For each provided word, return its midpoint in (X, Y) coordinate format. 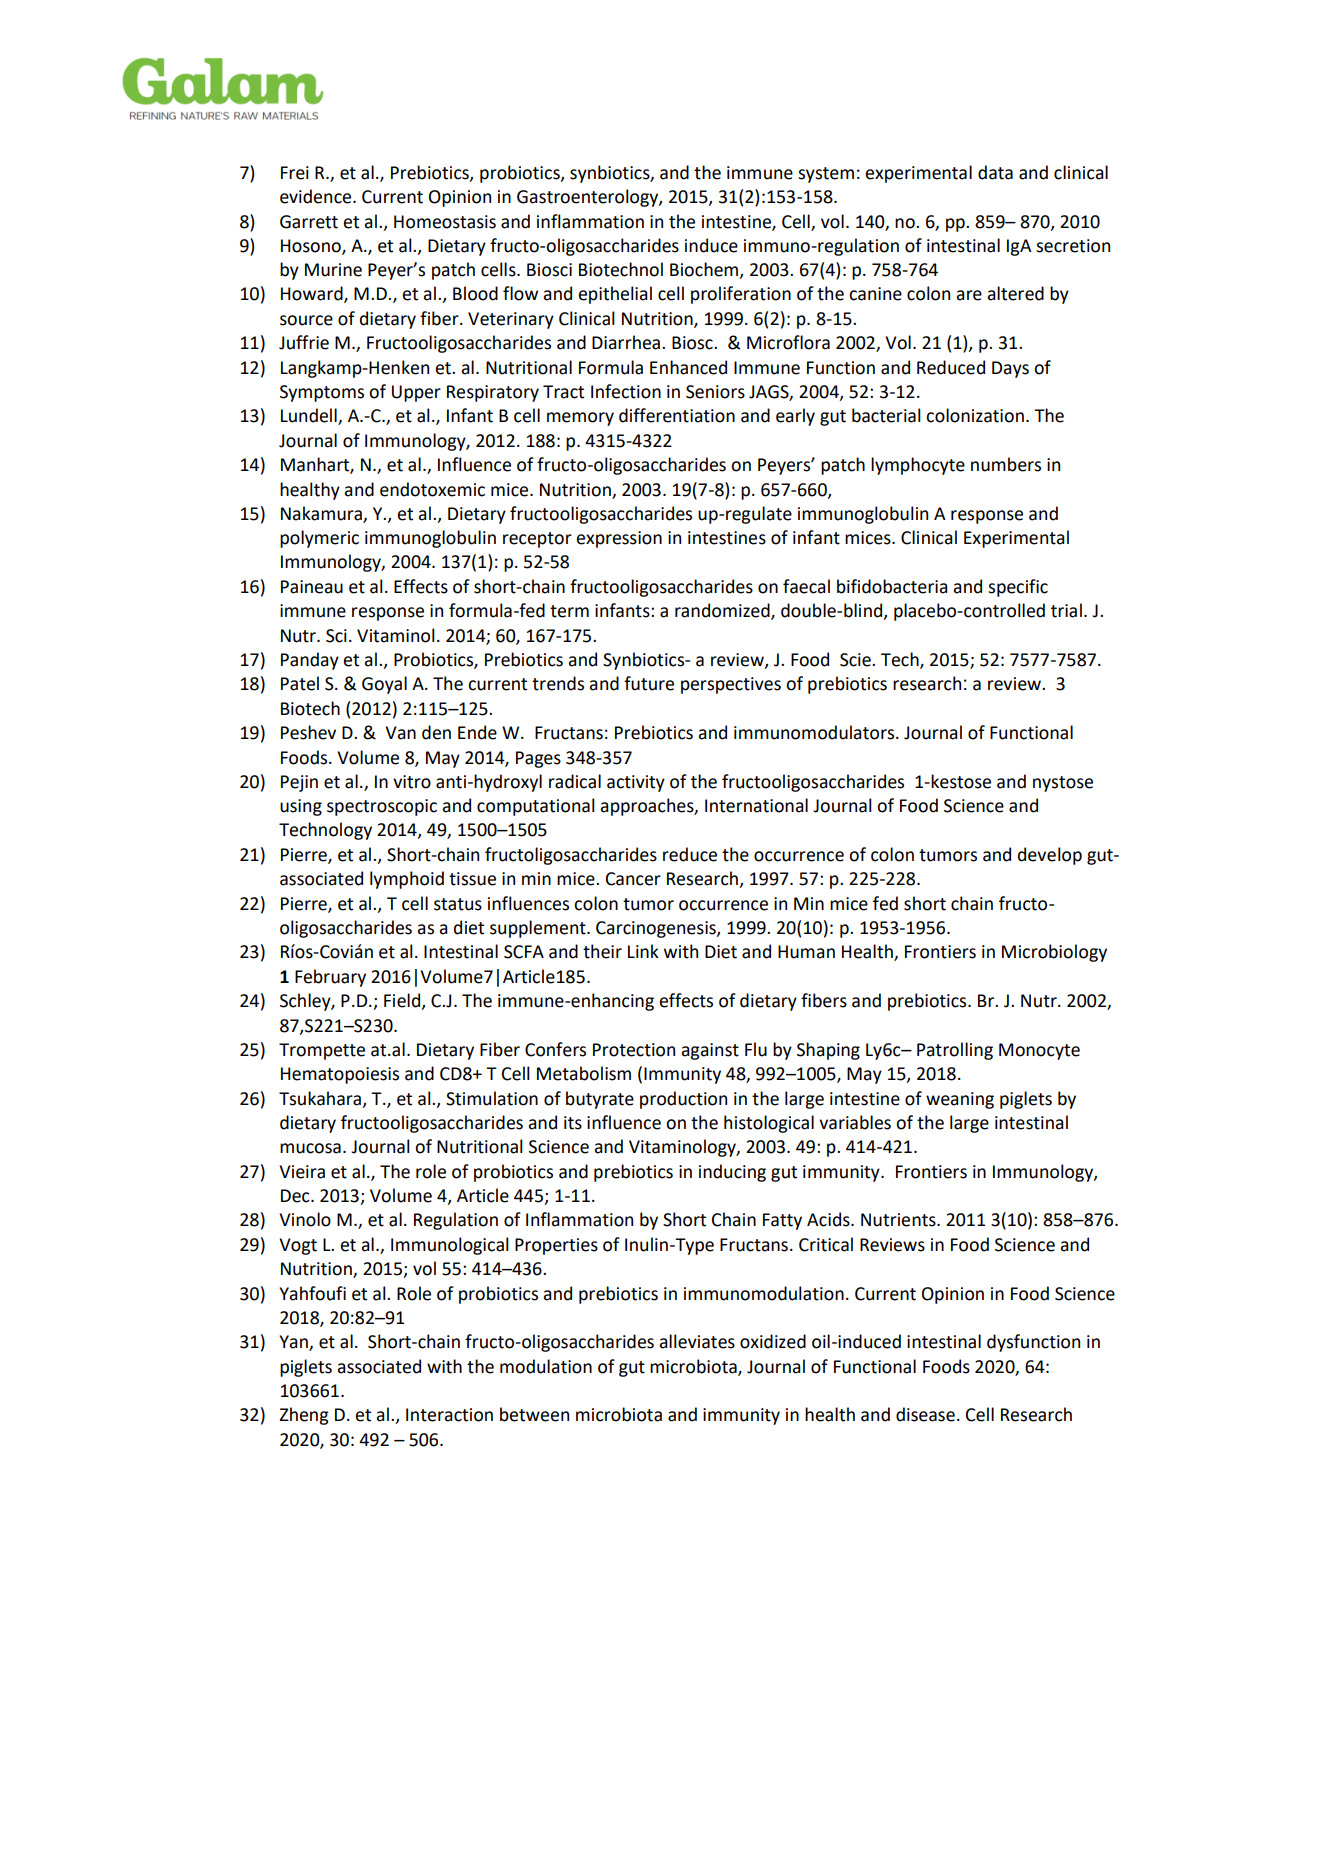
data (995, 172)
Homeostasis (445, 222)
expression (619, 539)
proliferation (741, 295)
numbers (1006, 464)
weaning (960, 1100)
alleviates (697, 1341)
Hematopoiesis (340, 1075)
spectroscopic (382, 807)
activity (636, 783)
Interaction (449, 1415)
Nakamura (321, 513)
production (683, 1100)
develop (1050, 856)
